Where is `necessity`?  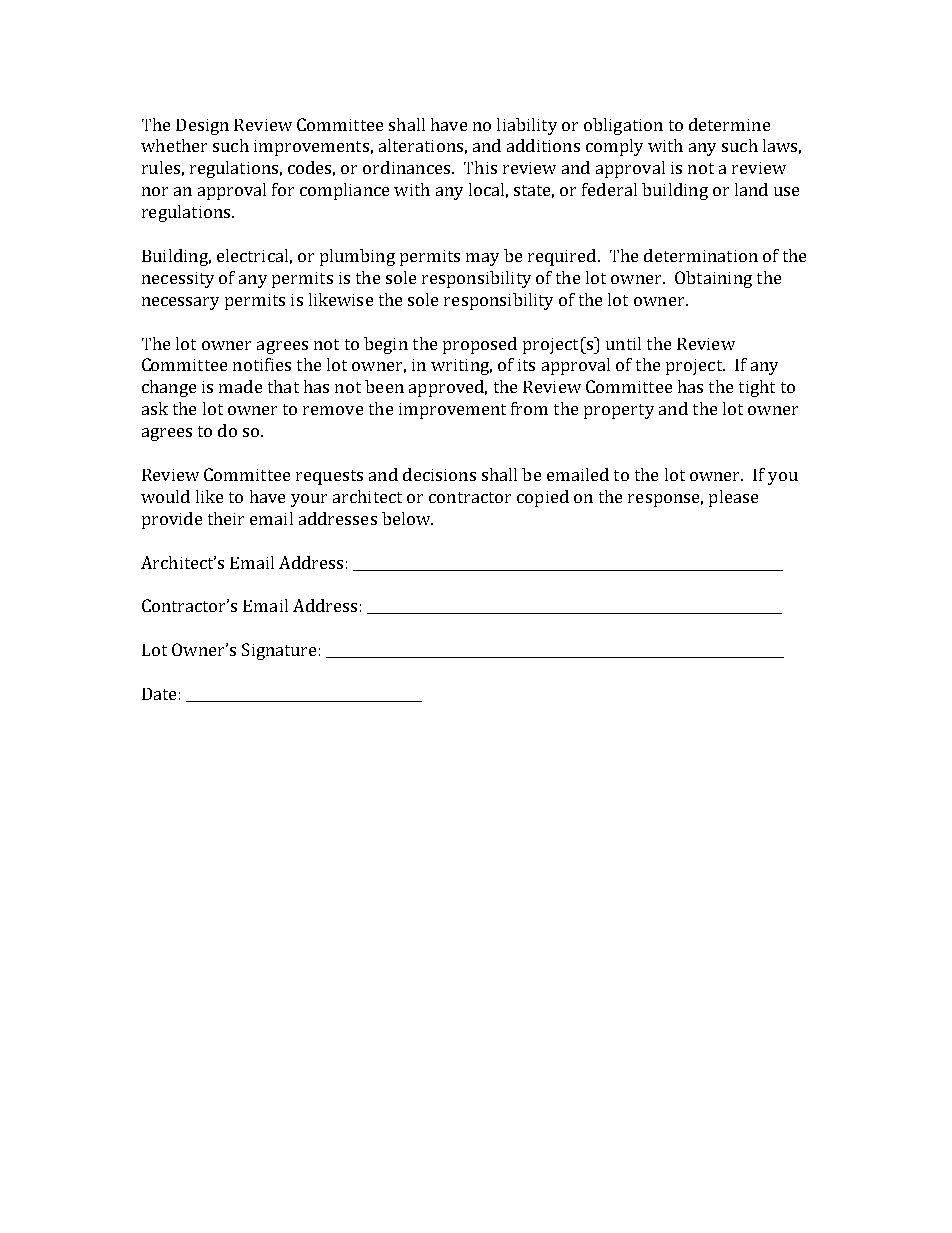
necessity is located at coordinates (178, 280).
